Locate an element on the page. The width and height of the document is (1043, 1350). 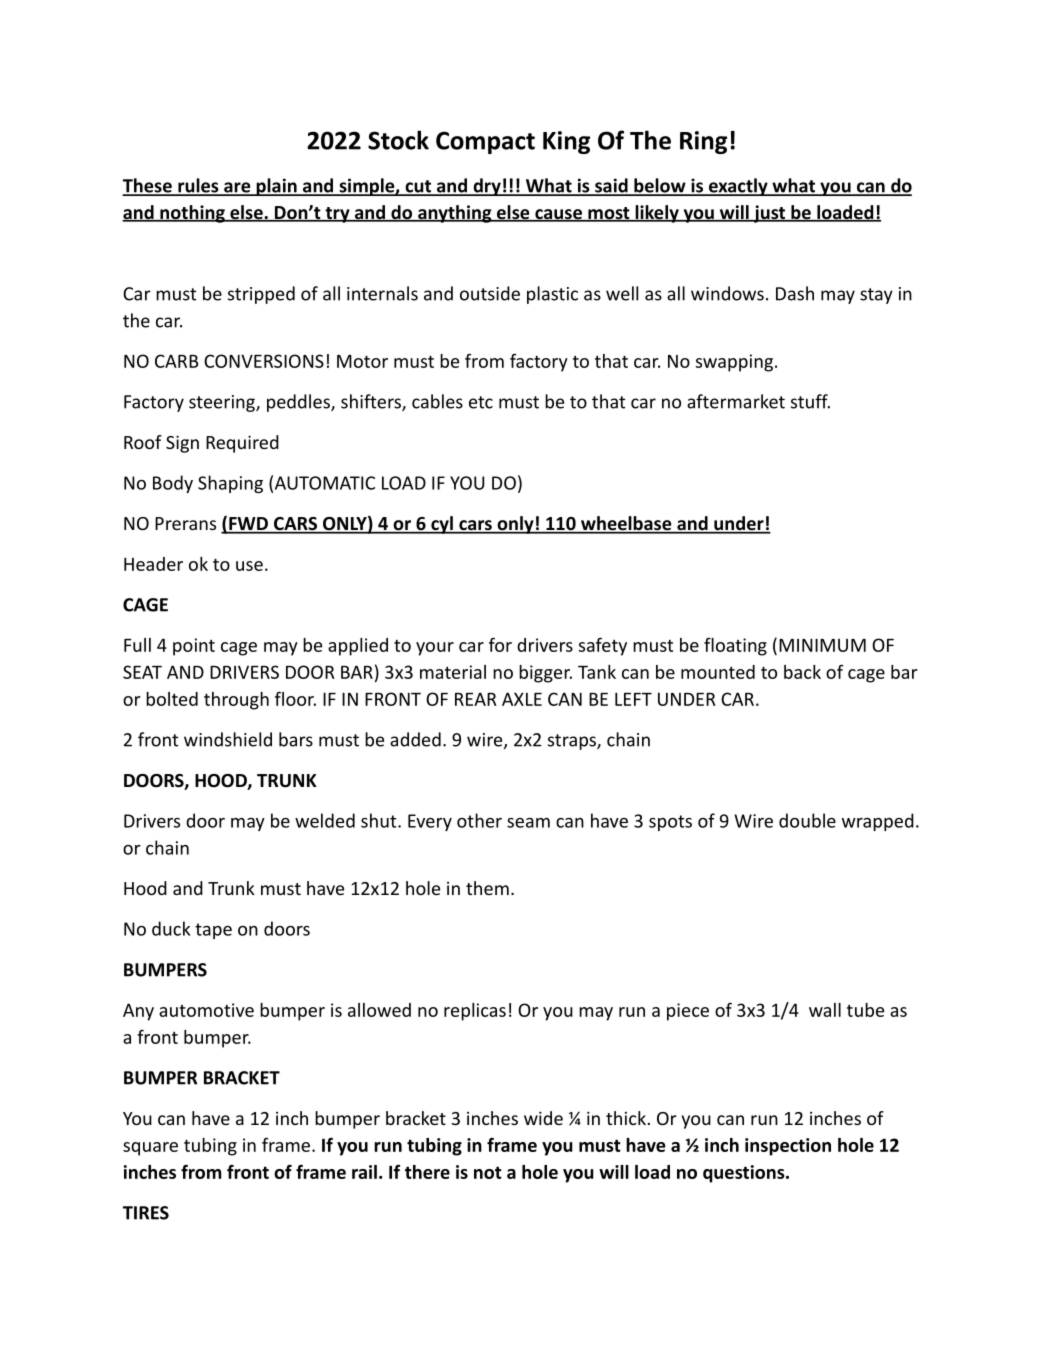
automotive is located at coordinates (206, 1010).
